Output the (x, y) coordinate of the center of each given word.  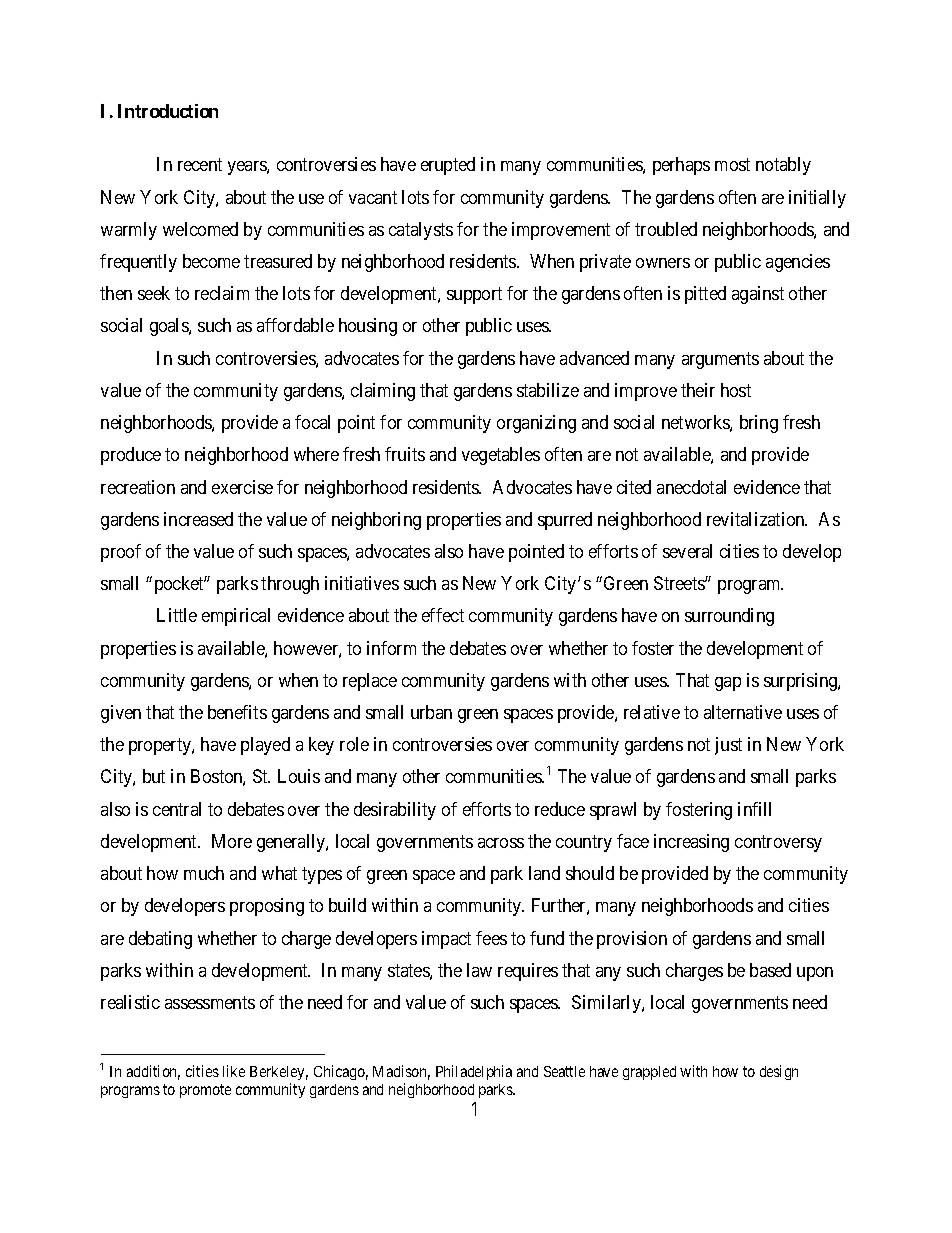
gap (728, 684)
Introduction (168, 111)
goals (170, 327)
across (501, 843)
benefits (237, 712)
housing (368, 327)
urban (431, 712)
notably (783, 166)
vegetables (501, 456)
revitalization (757, 519)
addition (153, 1072)
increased (198, 519)
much (204, 873)
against (758, 295)
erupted (448, 166)
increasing (691, 843)
